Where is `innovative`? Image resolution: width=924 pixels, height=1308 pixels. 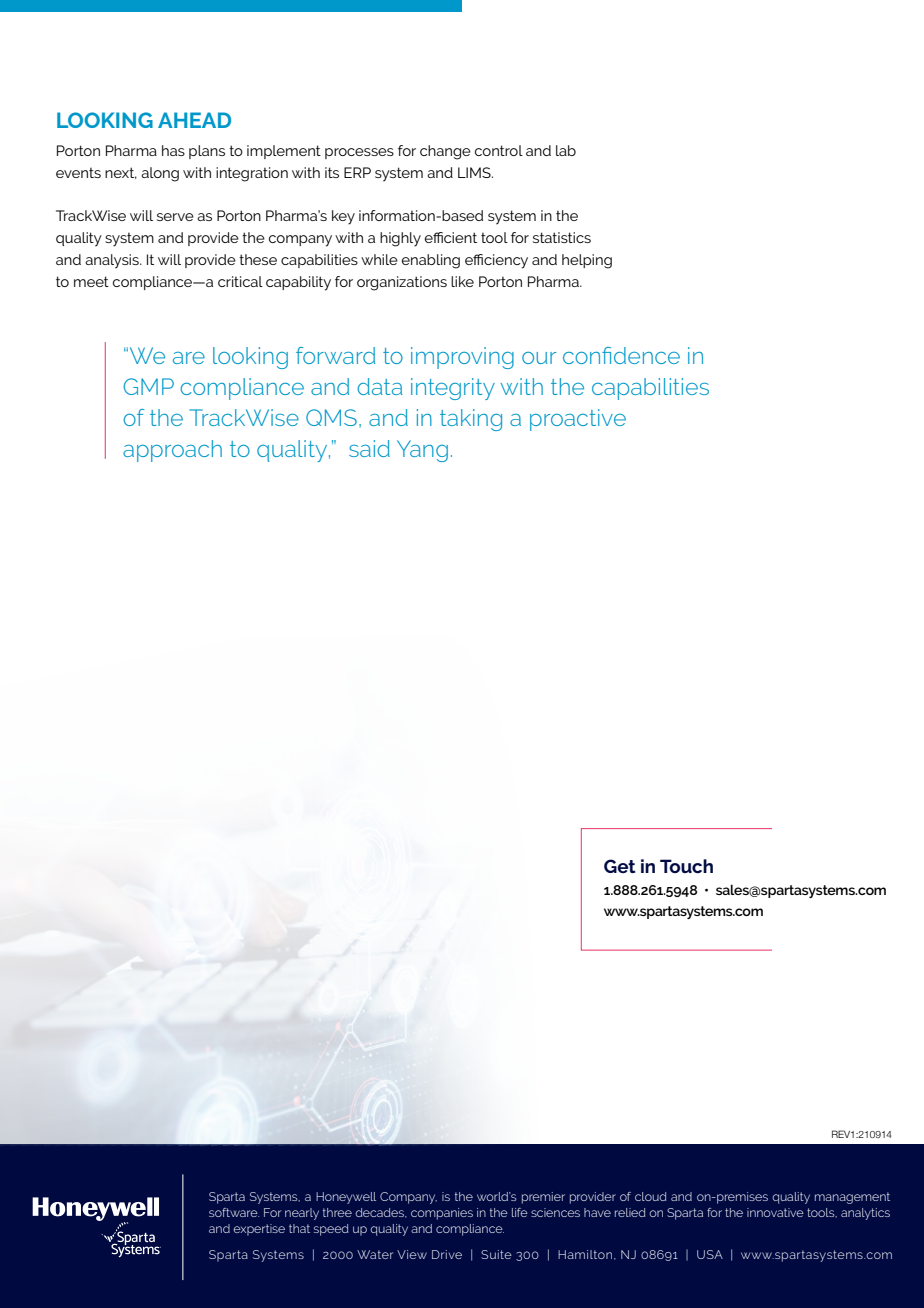 innovative is located at coordinates (775, 1212).
